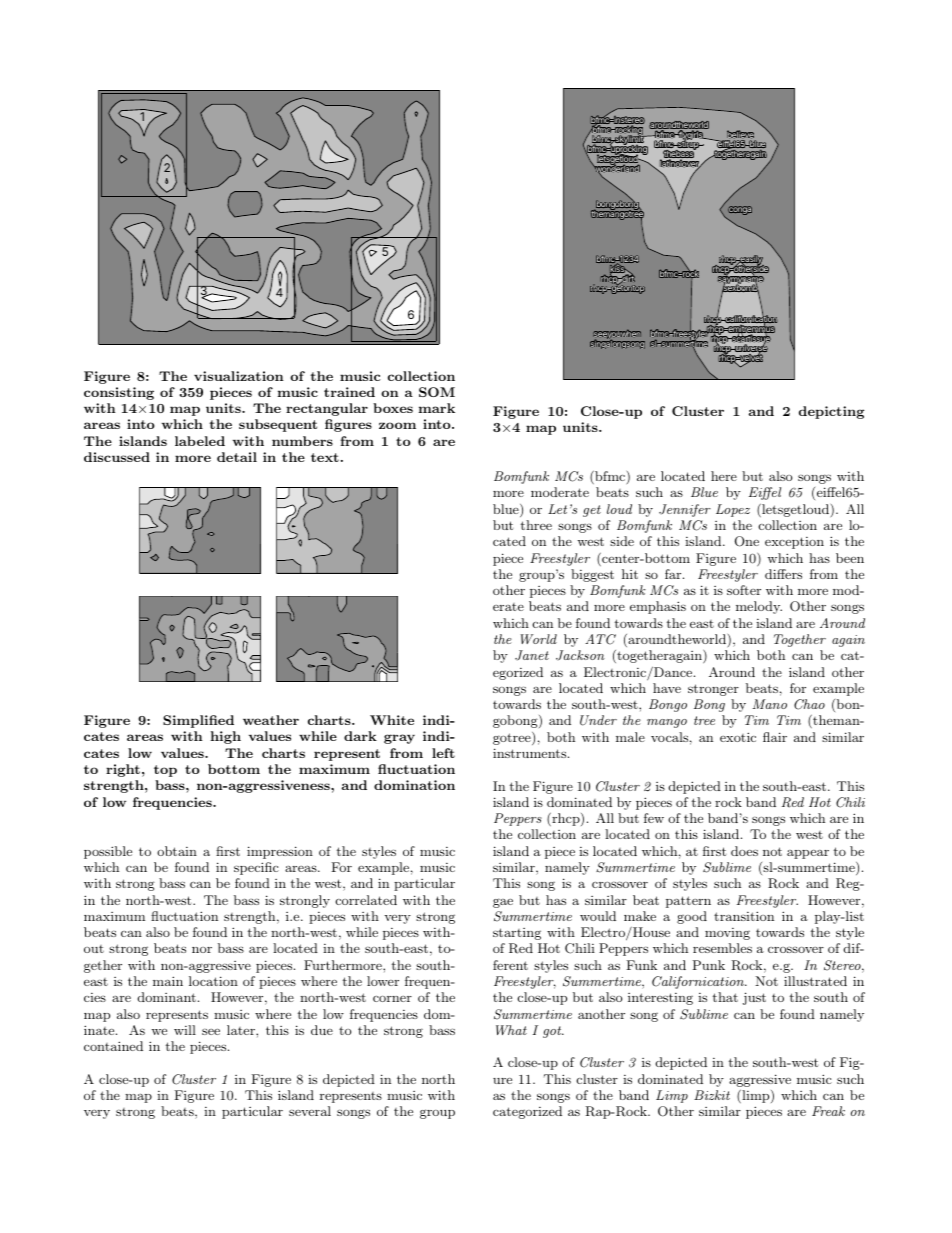 The image size is (952, 1233). What do you see at coordinates (239, 376) in the document?
I see `visualization` at bounding box center [239, 376].
